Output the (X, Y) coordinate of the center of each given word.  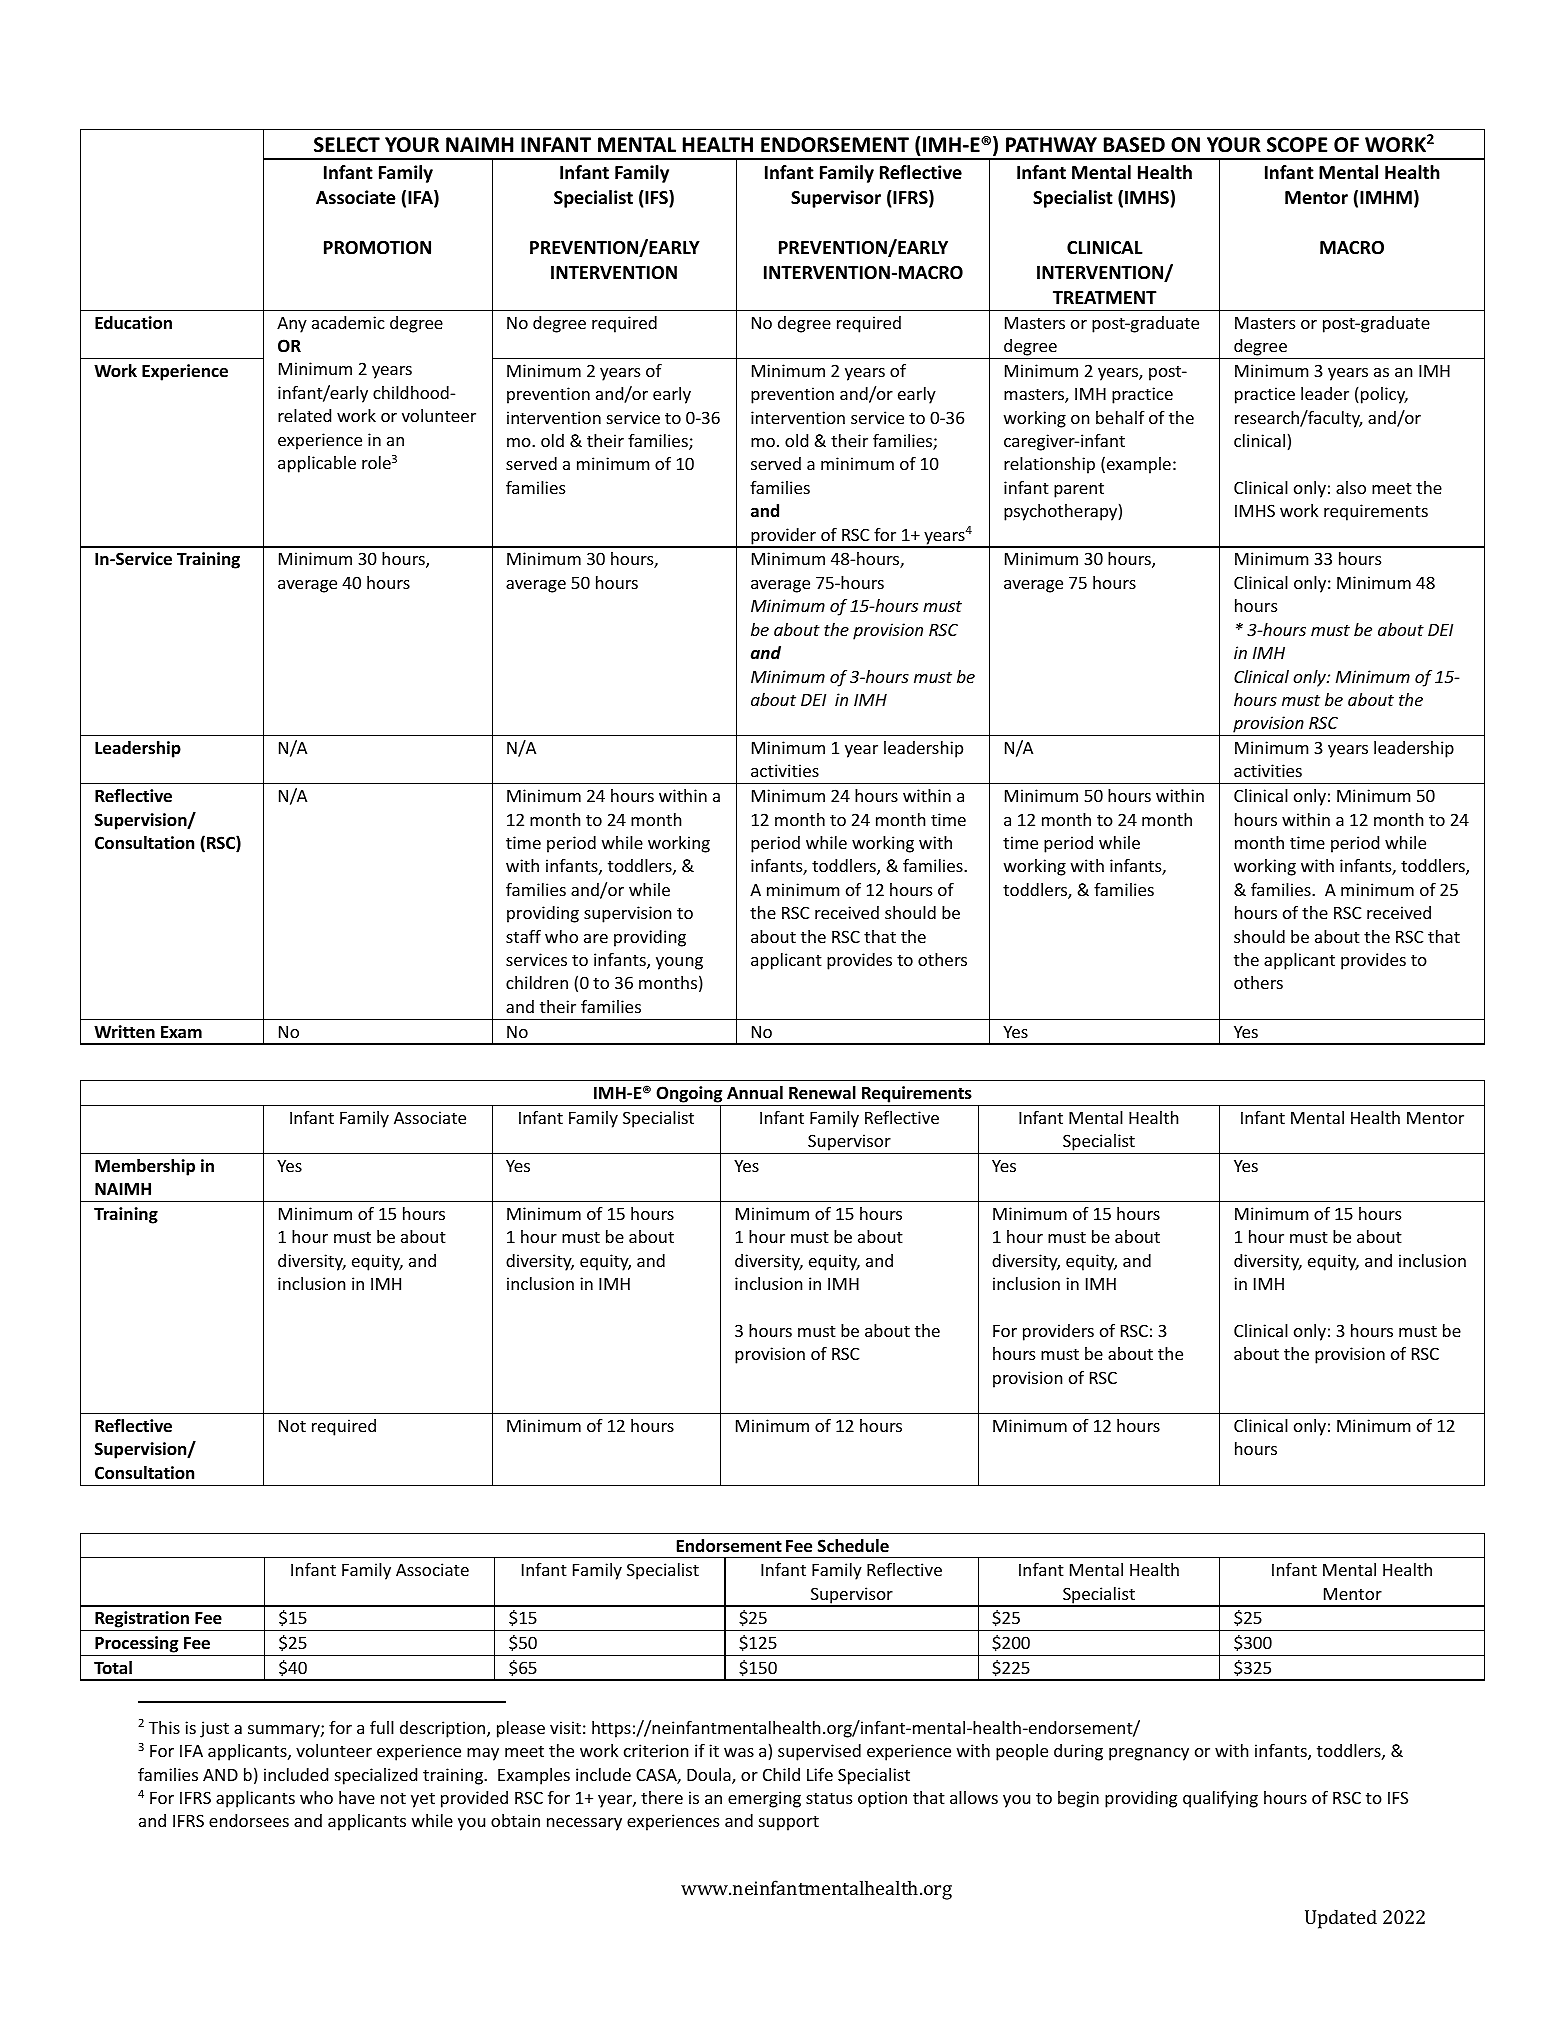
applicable (317, 464)
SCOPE (1297, 145)
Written (124, 1032)
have (357, 1797)
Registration (142, 1621)
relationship (1049, 465)
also (1351, 487)
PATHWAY (1051, 144)
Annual (755, 1093)
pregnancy (1149, 1754)
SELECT (347, 145)
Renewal (822, 1093)
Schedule (853, 1546)
